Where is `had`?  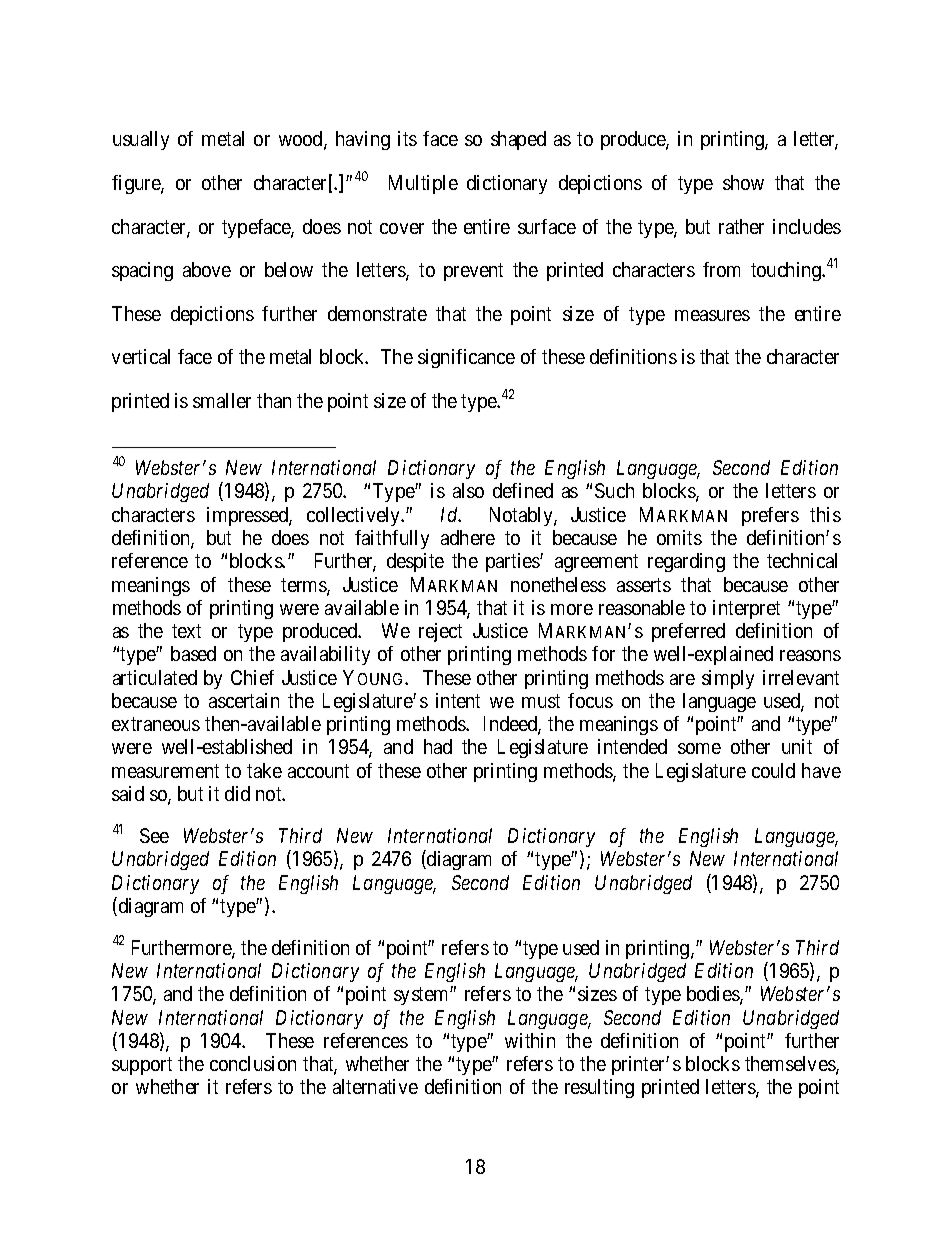
had is located at coordinates (438, 746).
